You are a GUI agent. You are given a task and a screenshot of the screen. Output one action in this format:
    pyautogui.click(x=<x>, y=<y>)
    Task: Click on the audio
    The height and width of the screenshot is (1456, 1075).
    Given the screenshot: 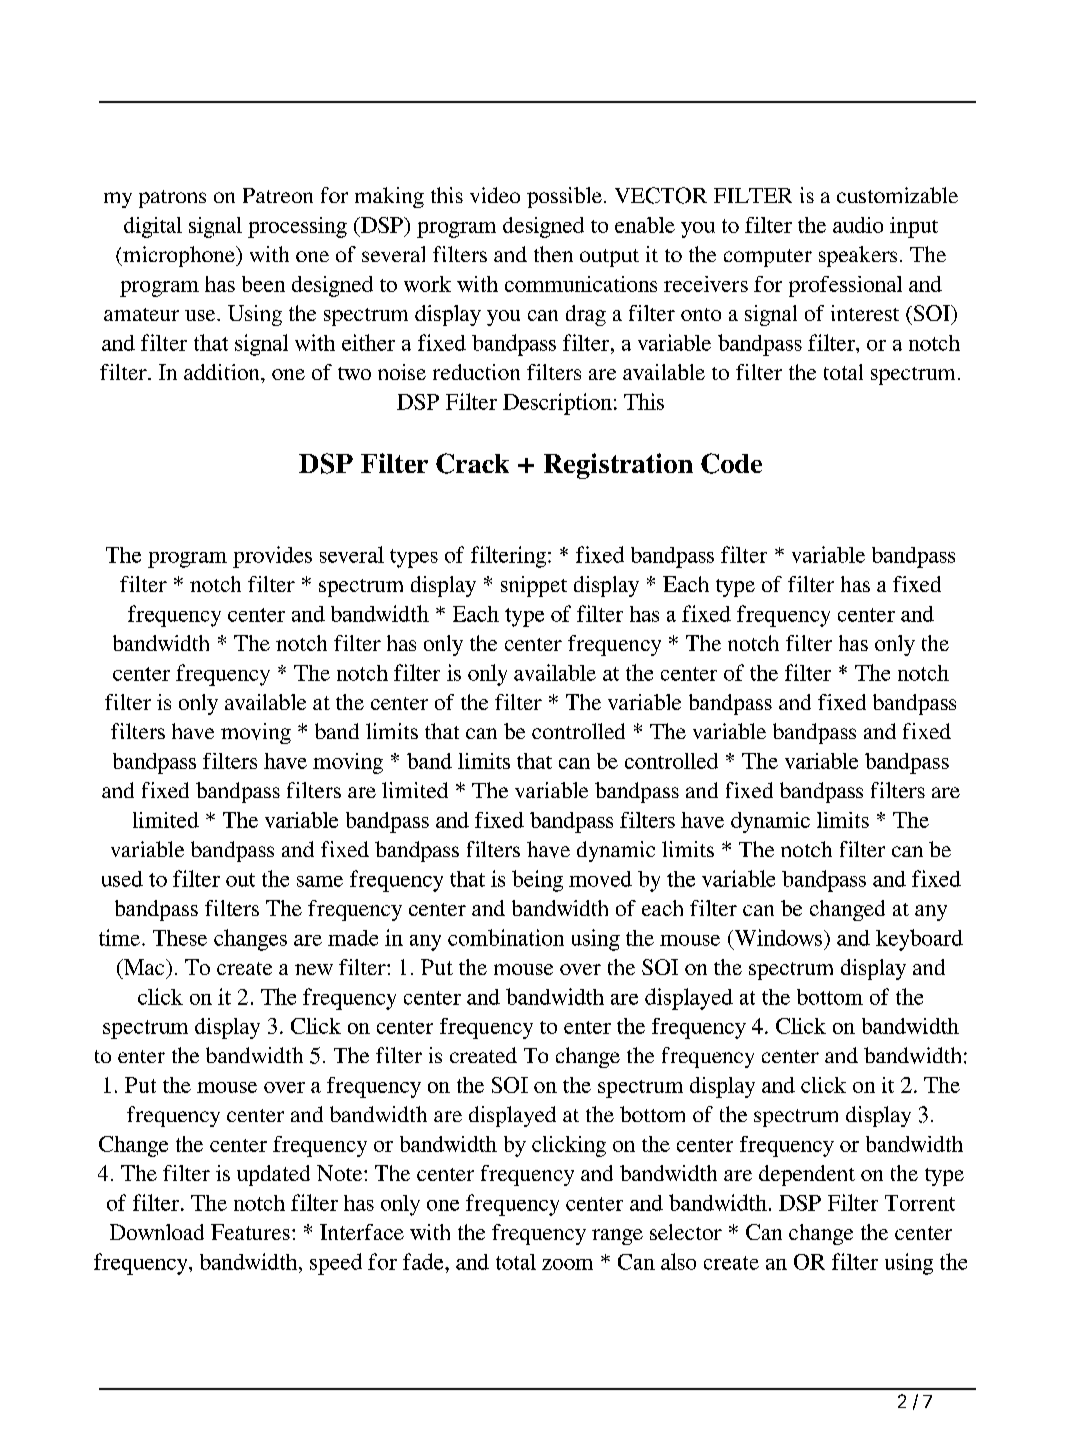 What is the action you would take?
    pyautogui.click(x=858, y=225)
